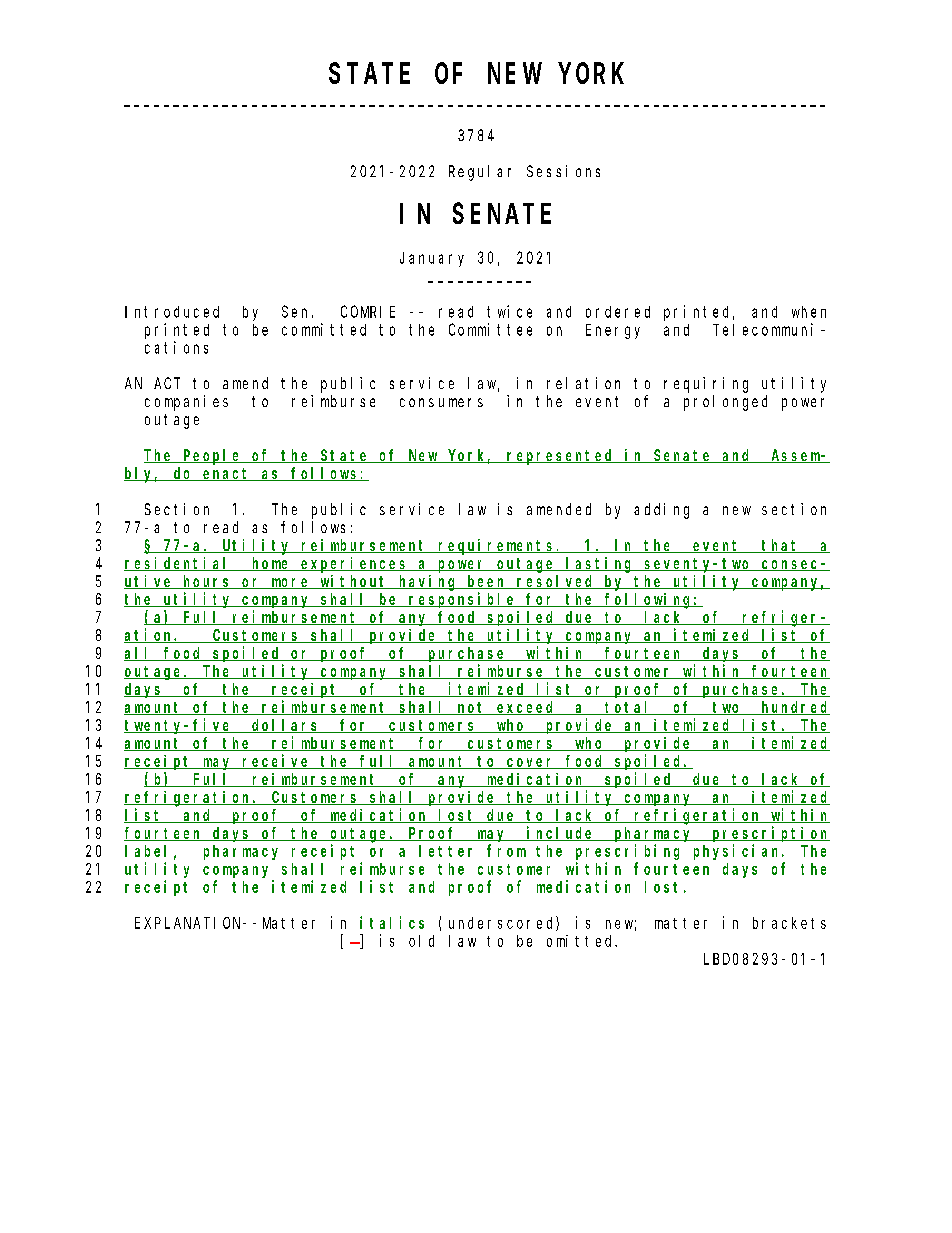  Describe the element at coordinates (794, 708) in the screenshot. I see `hundred` at that location.
